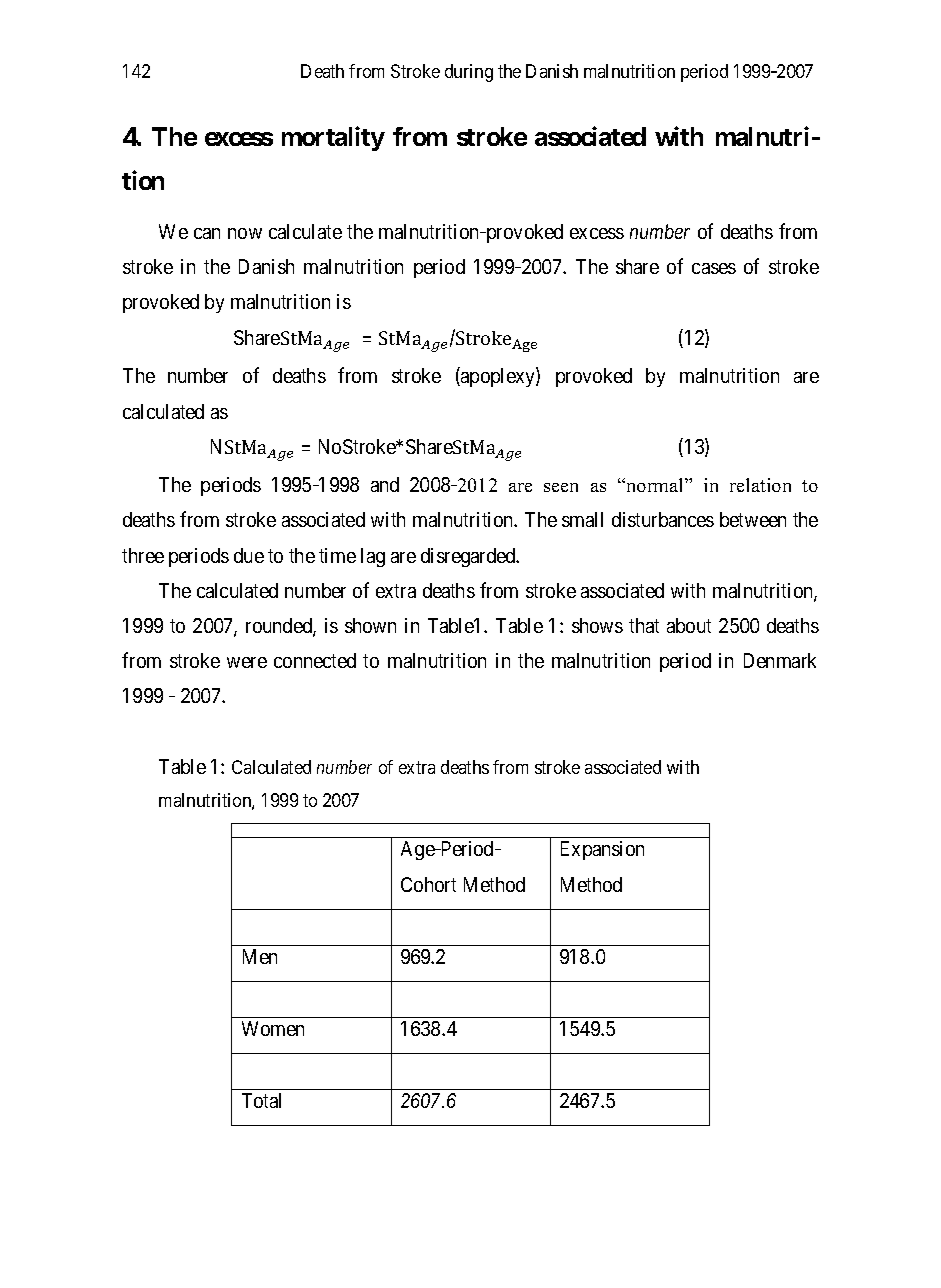  What do you see at coordinates (714, 268) in the screenshot?
I see `cases` at bounding box center [714, 268].
